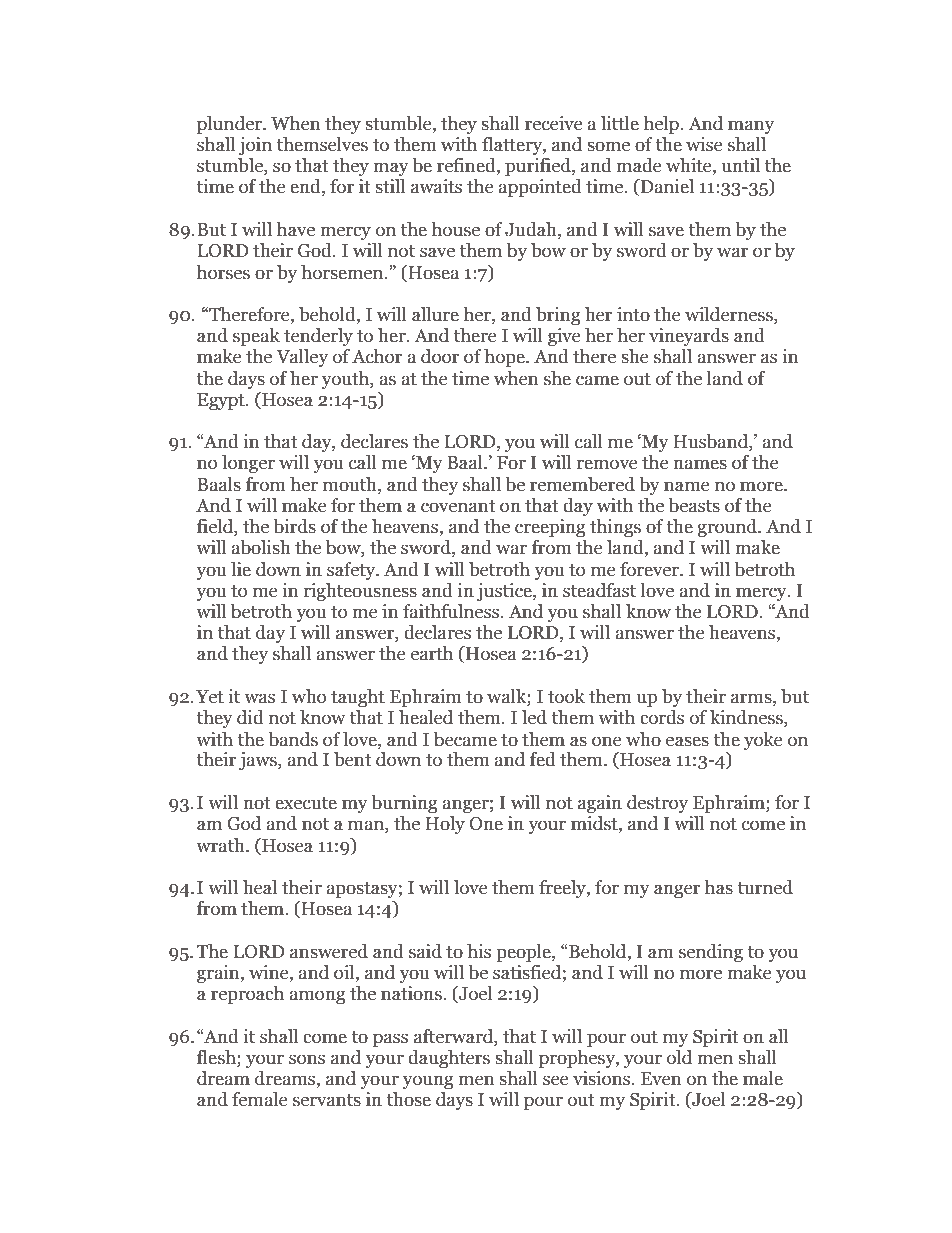 This screenshot has width=952, height=1233. Describe the element at coordinates (543, 759) in the screenshot. I see `fed` at that location.
